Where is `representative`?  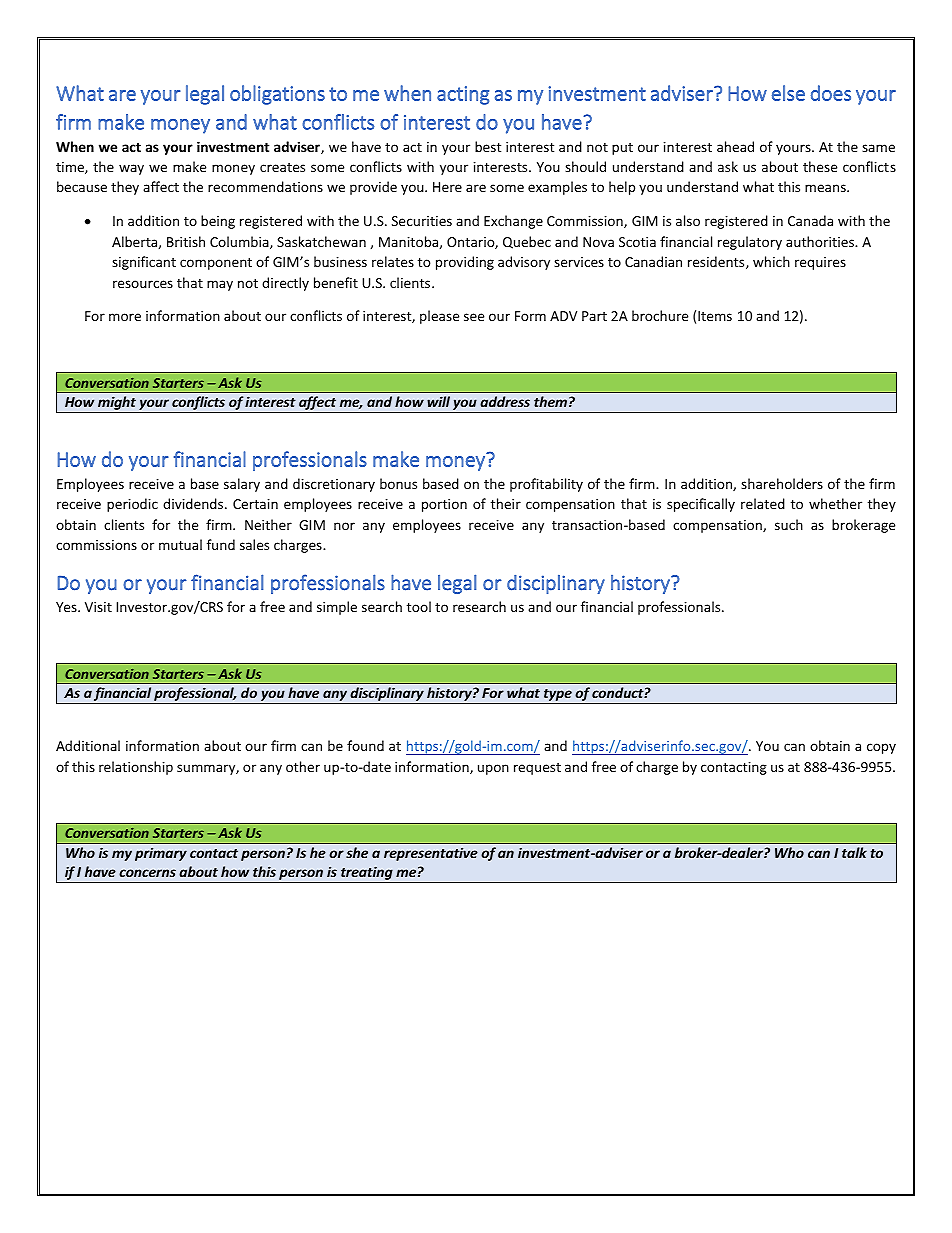
representative is located at coordinates (431, 854).
